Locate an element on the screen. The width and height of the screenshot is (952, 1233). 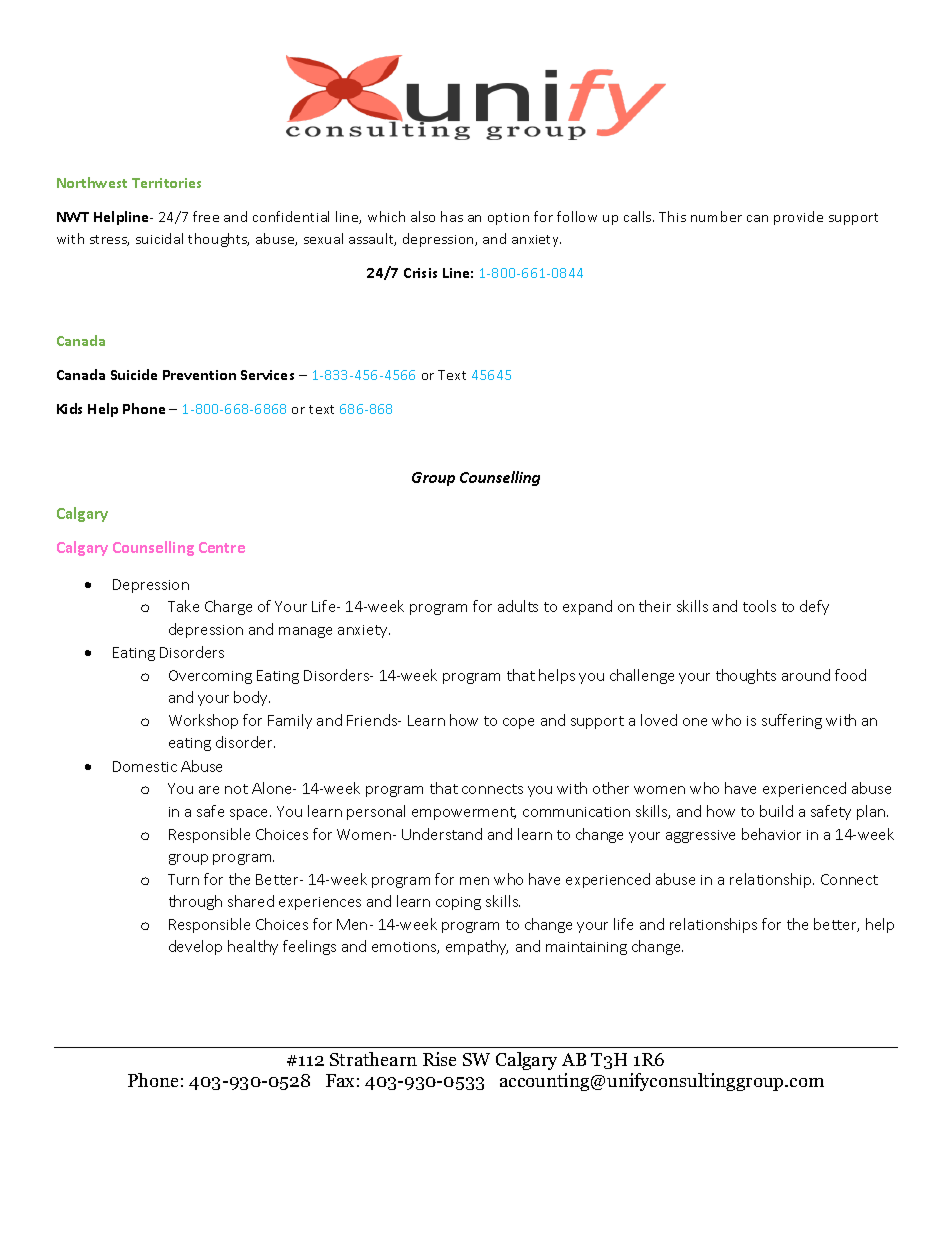
Take is located at coordinates (183, 606).
